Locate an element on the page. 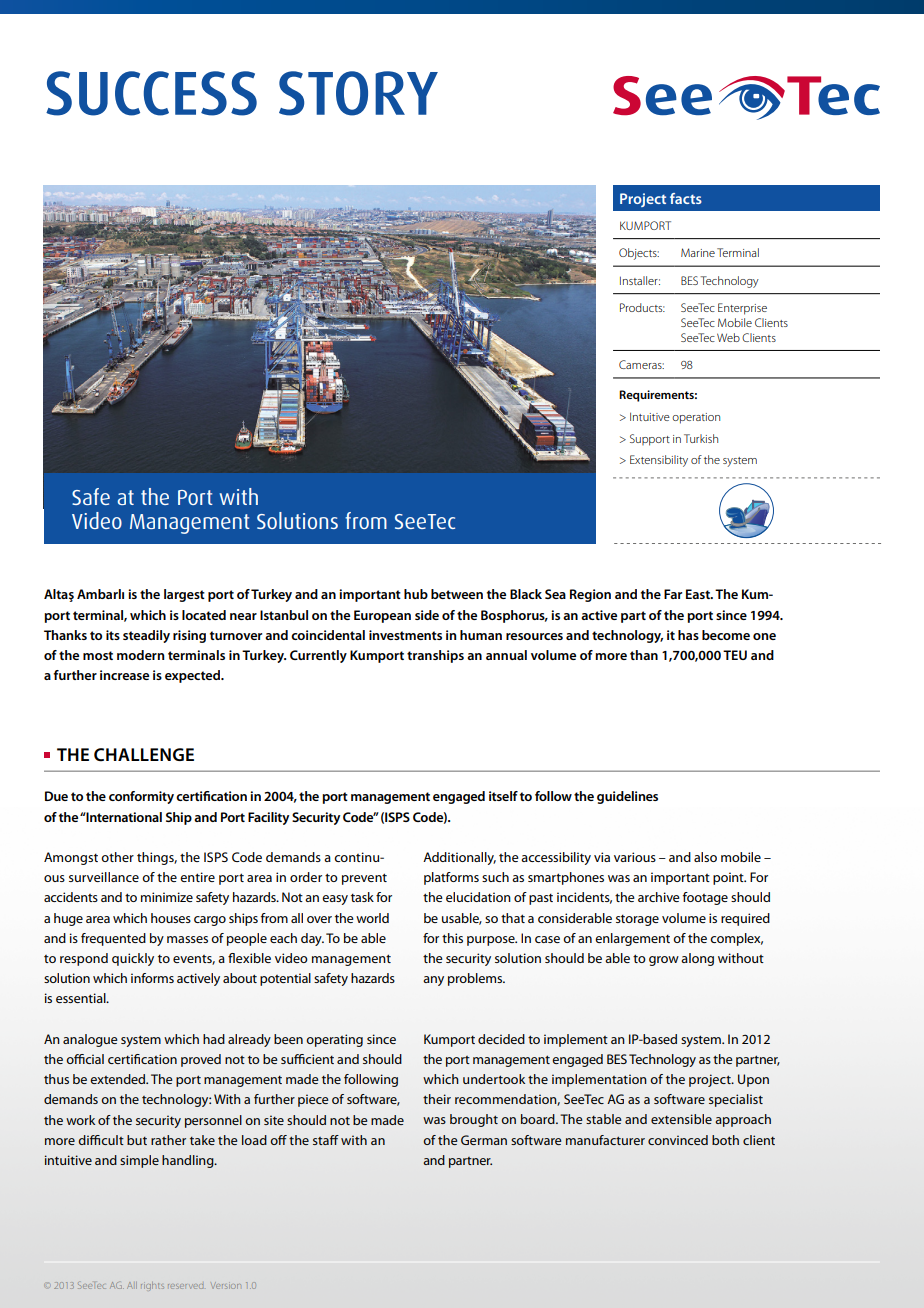 The width and height of the image is (924, 1308). operation is located at coordinates (696, 418).
